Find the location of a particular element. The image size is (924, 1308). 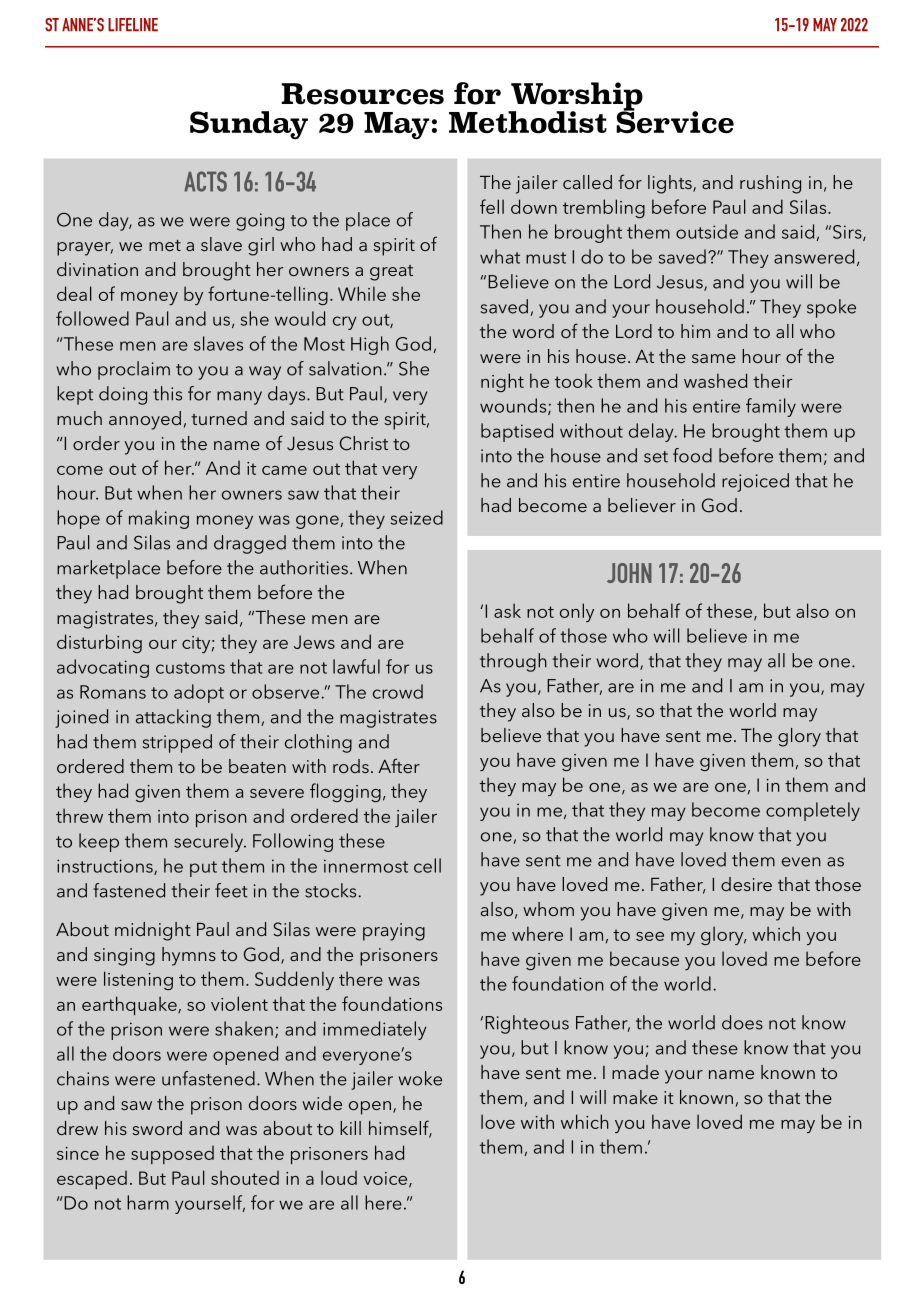

voice is located at coordinates (386, 1179).
